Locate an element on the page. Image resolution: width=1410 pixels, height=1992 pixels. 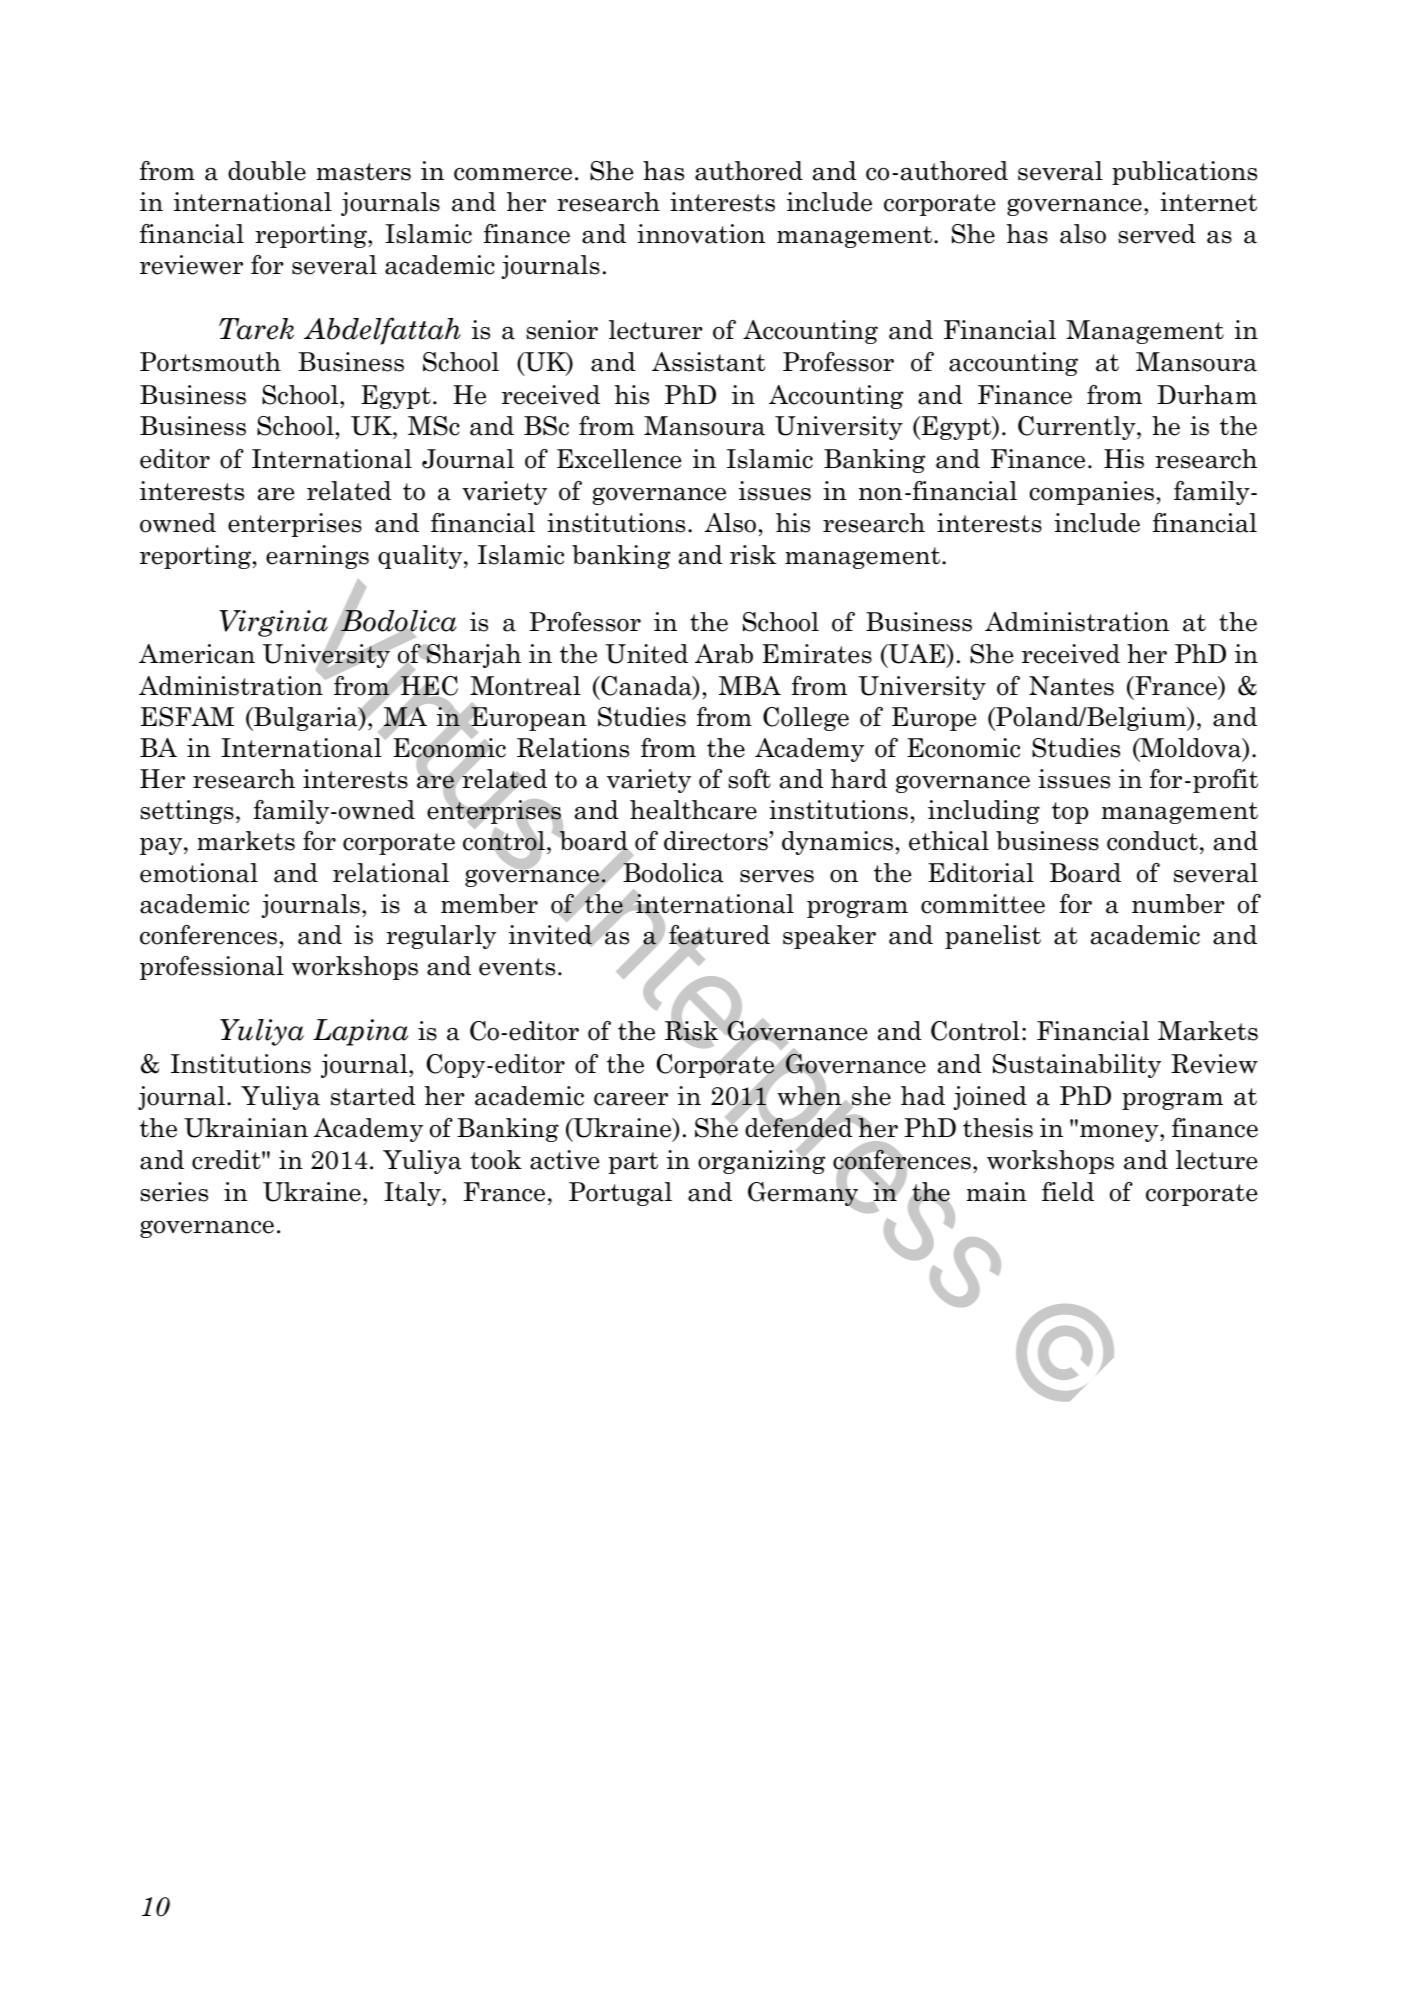
Portsmouth is located at coordinates (210, 362).
